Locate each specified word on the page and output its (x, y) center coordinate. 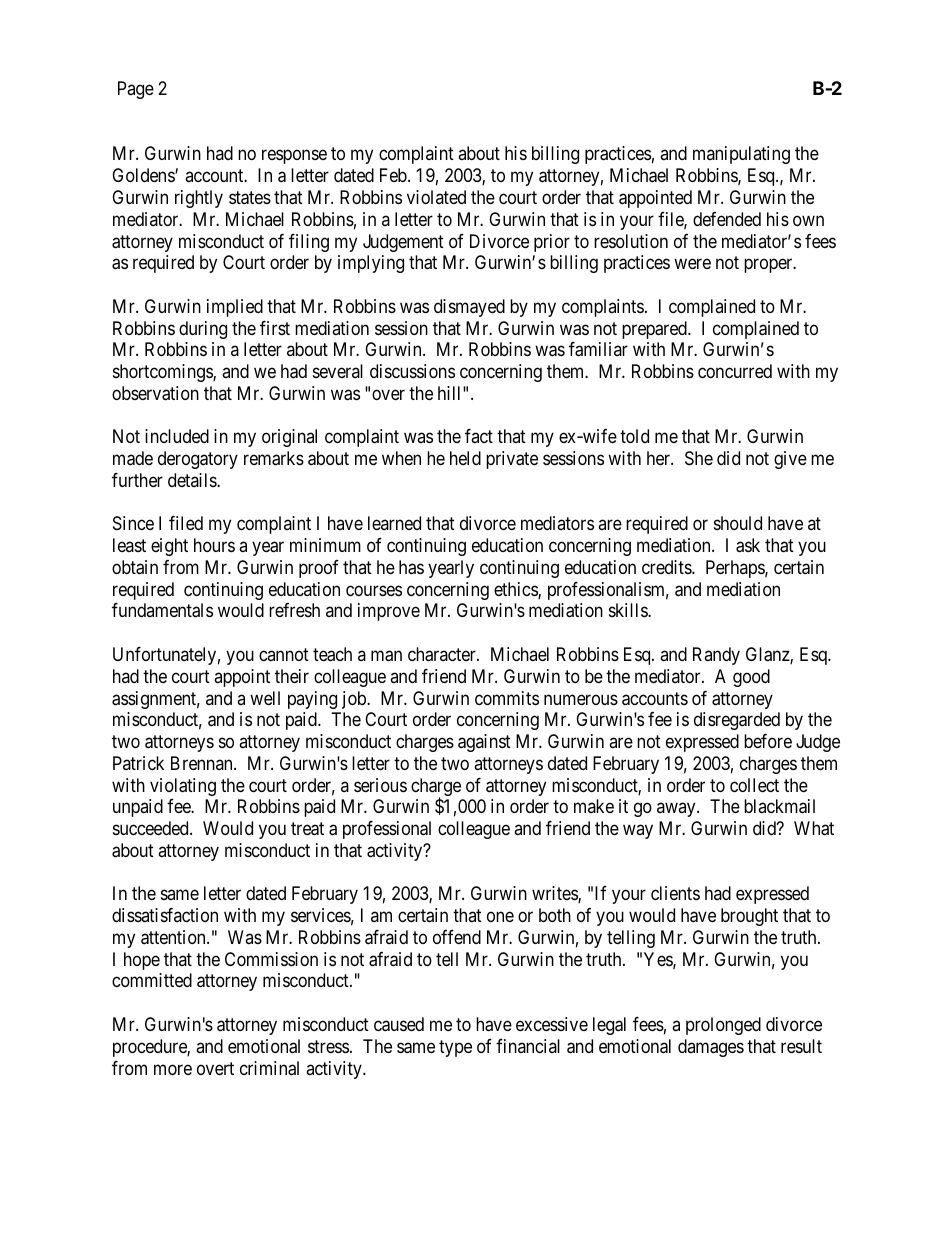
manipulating (741, 155)
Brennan (203, 763)
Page (136, 90)
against (484, 743)
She (699, 458)
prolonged (723, 1026)
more (173, 1069)
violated (436, 197)
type (455, 1048)
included (177, 436)
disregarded (737, 721)
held (465, 458)
